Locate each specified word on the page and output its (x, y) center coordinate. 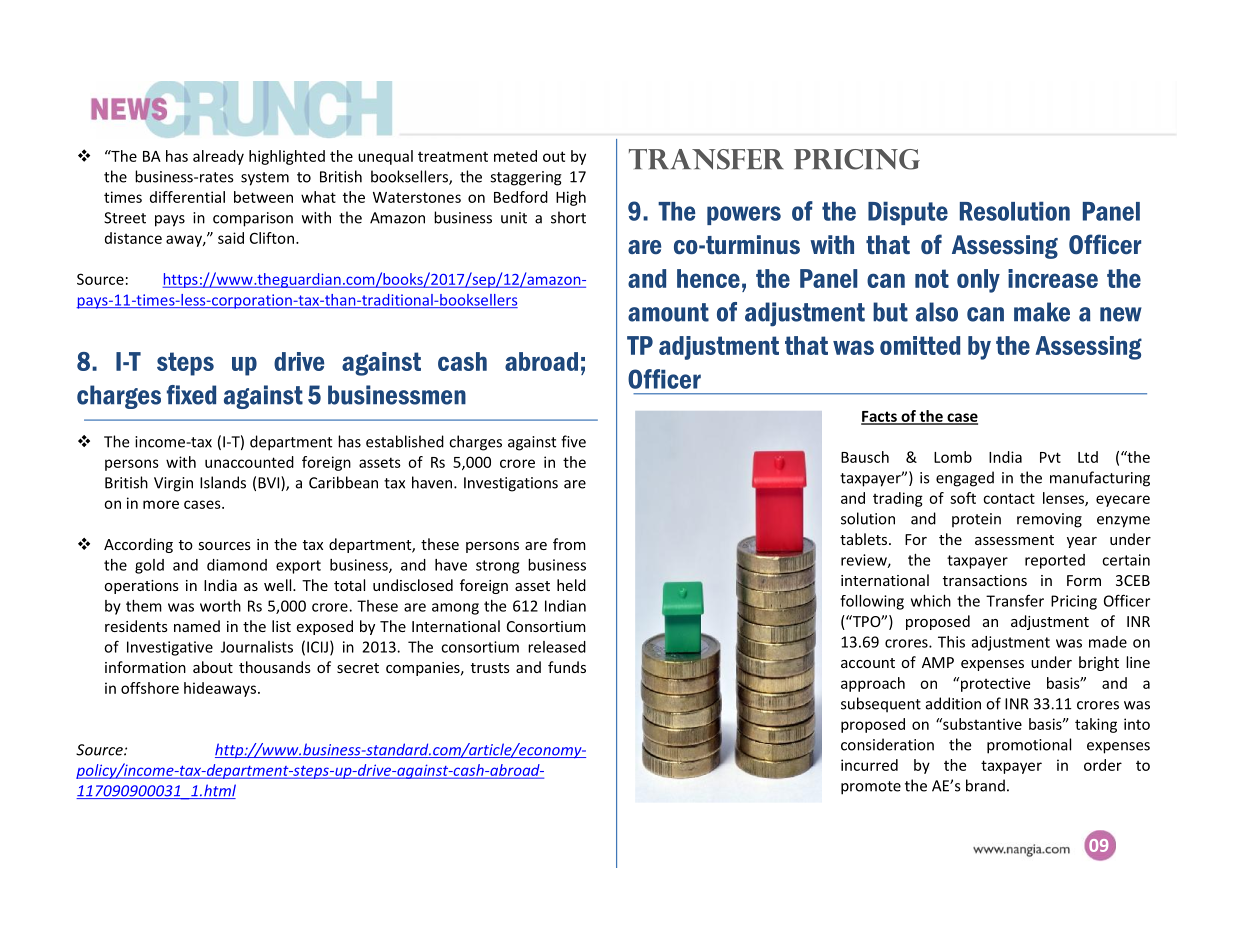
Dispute (908, 213)
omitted (920, 345)
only (978, 281)
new (1121, 314)
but (890, 312)
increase (1053, 278)
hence (708, 278)
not (932, 278)
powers (744, 215)
